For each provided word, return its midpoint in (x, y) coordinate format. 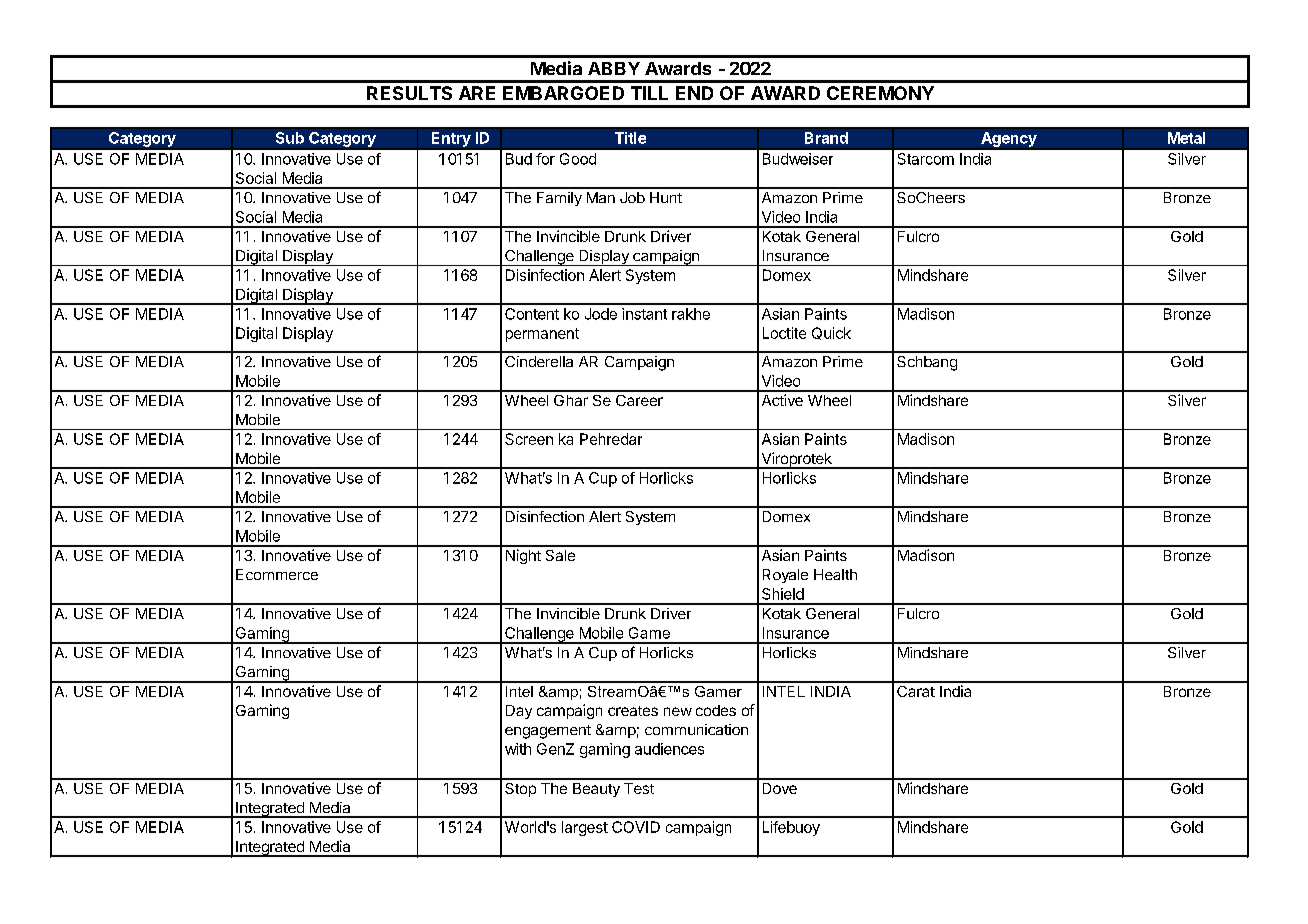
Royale (785, 576)
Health (835, 574)
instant (644, 314)
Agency (1009, 139)
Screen (529, 439)
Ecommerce (277, 574)
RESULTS (409, 93)
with (518, 749)
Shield (783, 594)
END (694, 93)
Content (532, 314)
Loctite (784, 333)
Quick (831, 333)
